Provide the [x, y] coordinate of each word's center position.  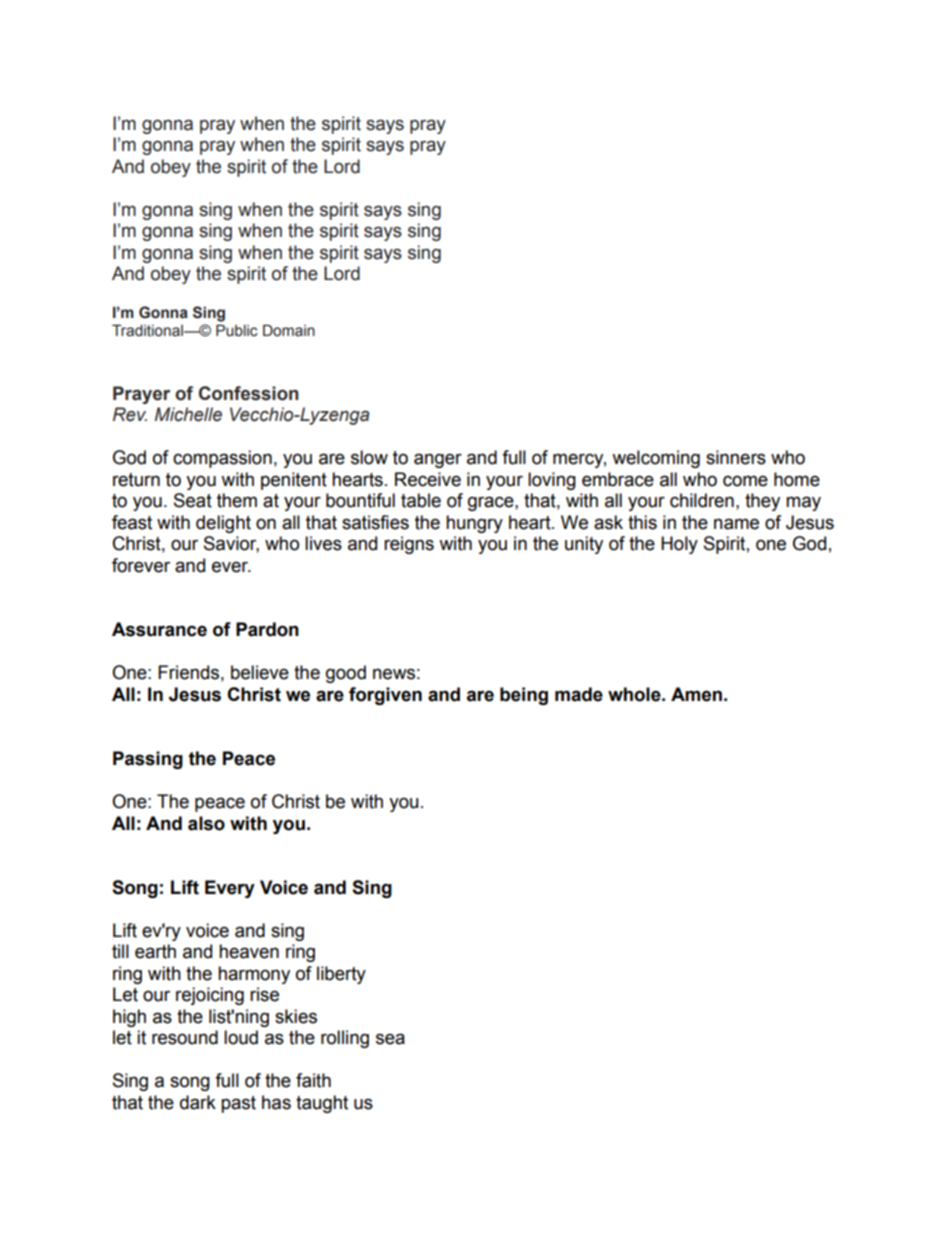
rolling [345, 1039]
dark [198, 1102]
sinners [736, 457]
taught [322, 1104]
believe [260, 672]
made [579, 694]
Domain [289, 330]
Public [237, 330]
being [524, 696]
